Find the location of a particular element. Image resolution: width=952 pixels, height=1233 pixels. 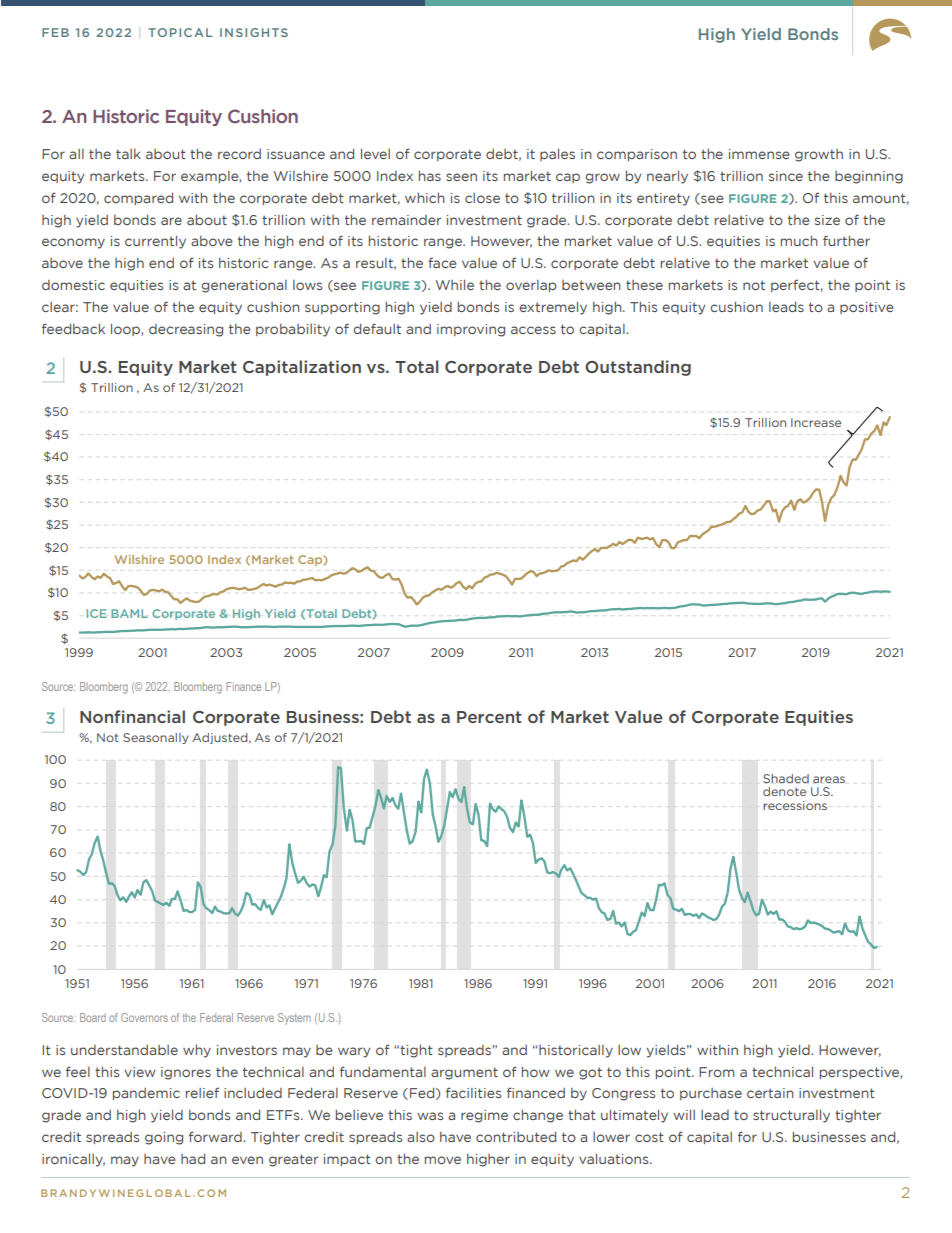

going is located at coordinates (164, 1138).
